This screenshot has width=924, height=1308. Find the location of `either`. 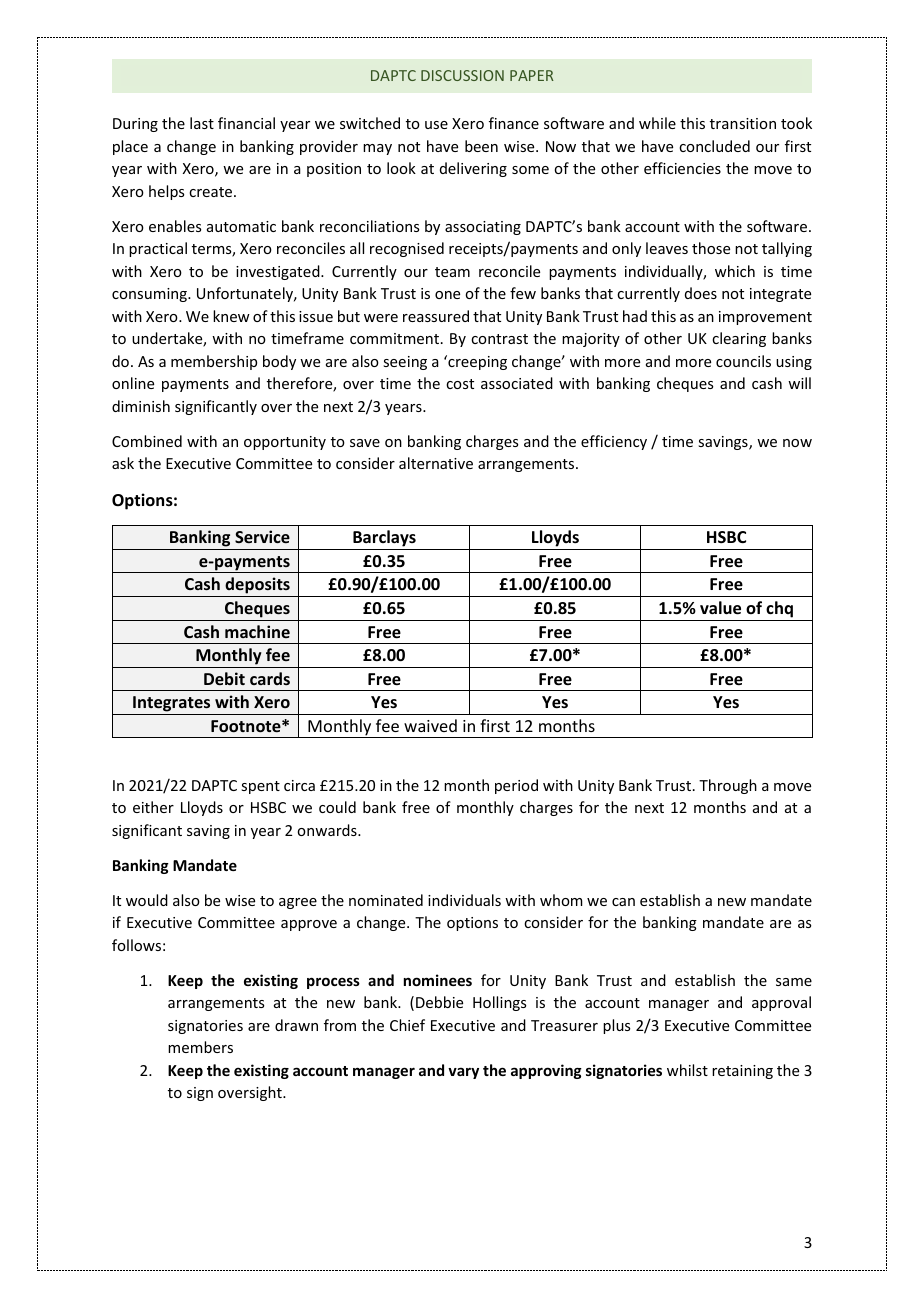

either is located at coordinates (153, 807).
